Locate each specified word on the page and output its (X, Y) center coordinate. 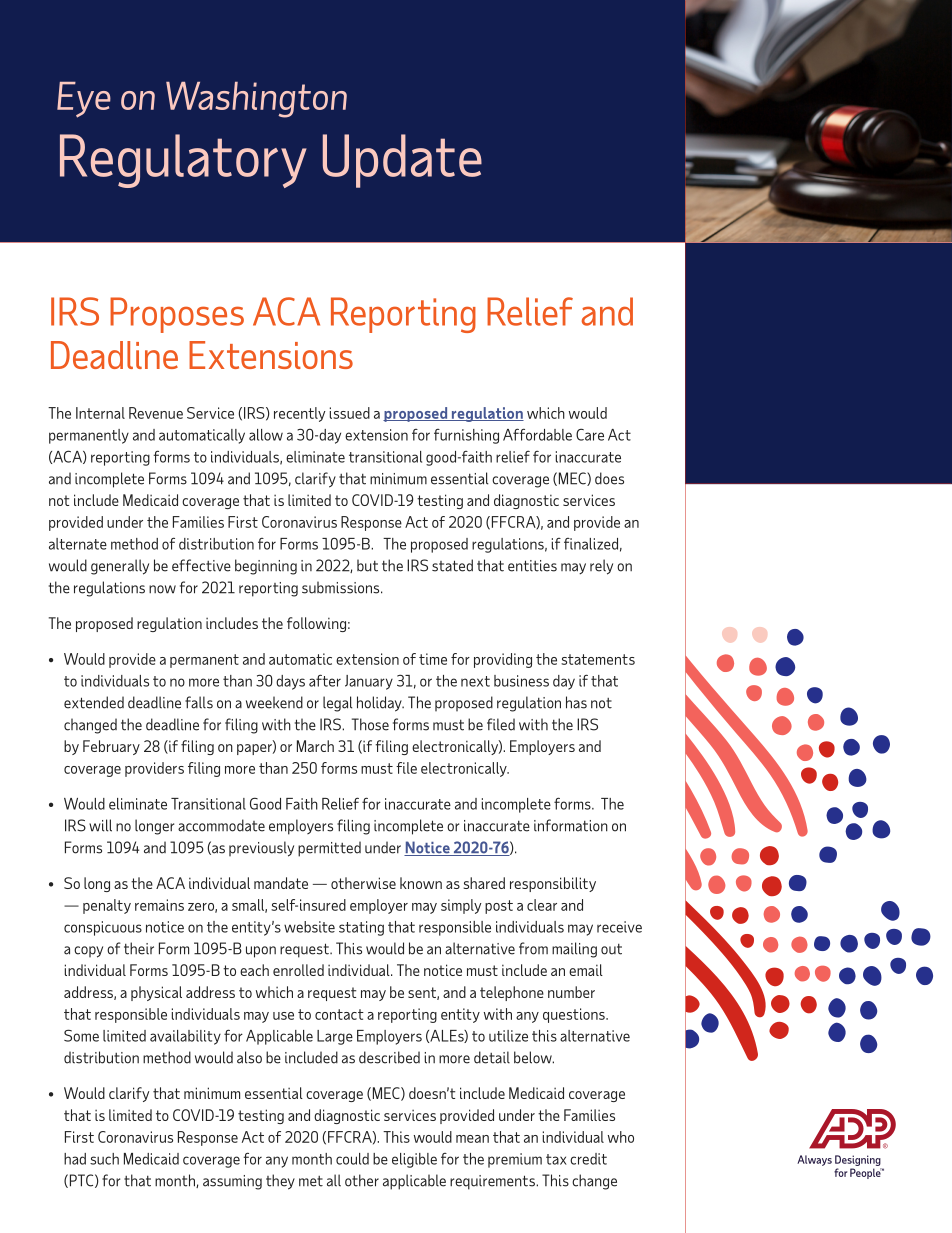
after (325, 680)
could (352, 1159)
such (104, 1159)
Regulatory (183, 161)
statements (598, 659)
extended (94, 702)
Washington (256, 100)
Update (402, 161)
